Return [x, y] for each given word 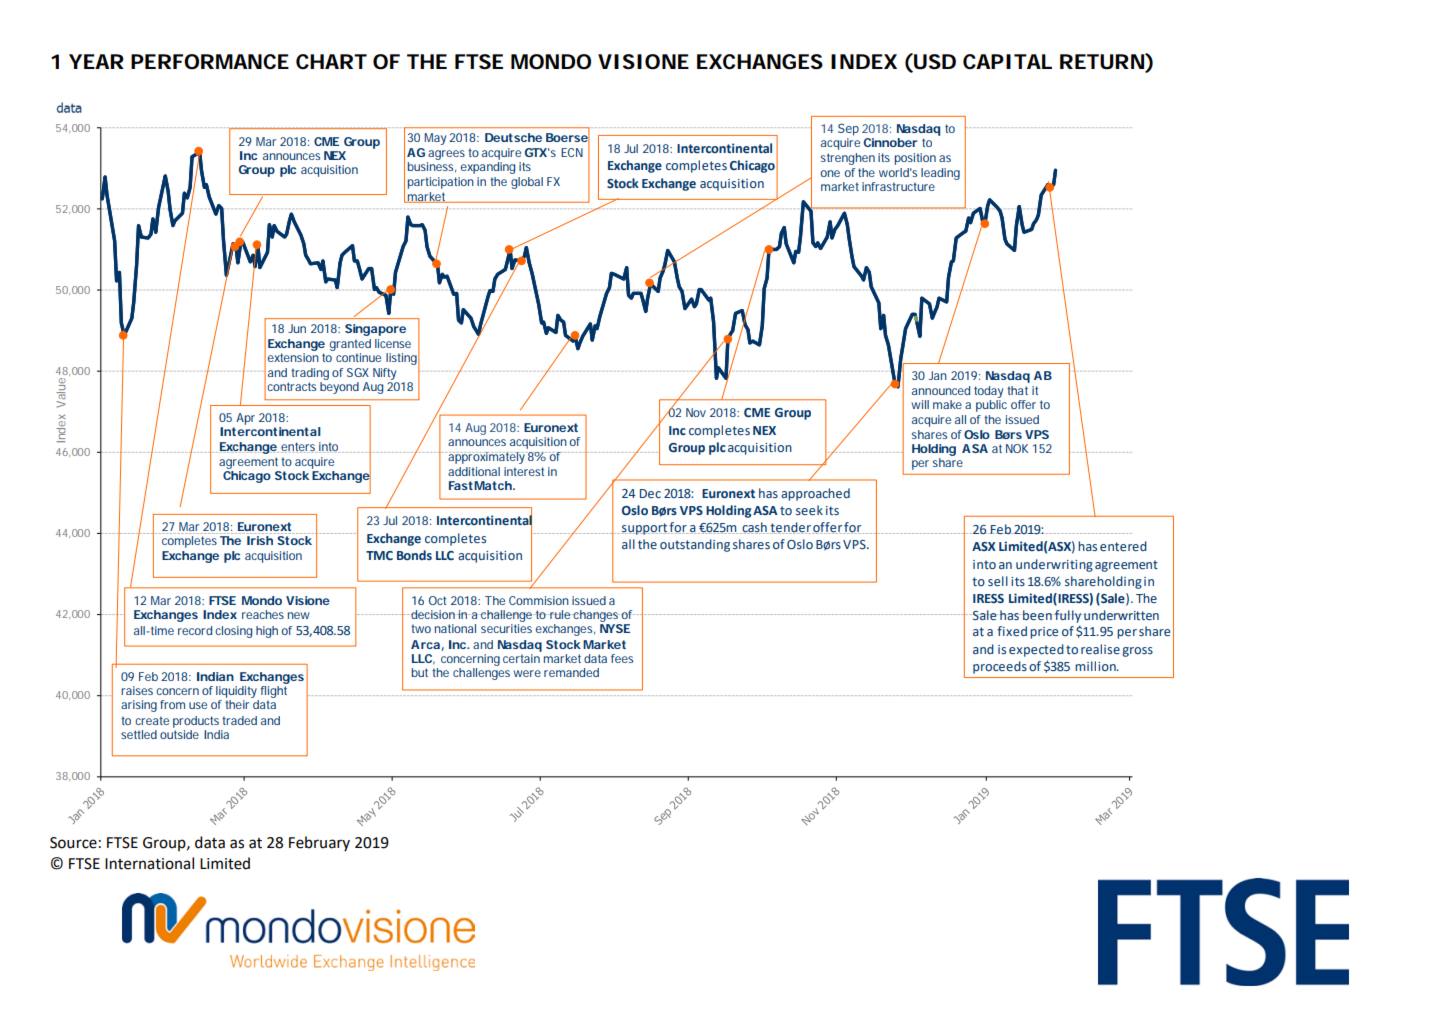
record [195, 630]
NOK [1017, 448]
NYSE [615, 628]
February [319, 843]
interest [524, 471]
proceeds [1000, 667]
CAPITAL [1007, 61]
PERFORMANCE [210, 62]
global [527, 183]
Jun [297, 328]
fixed [1012, 631]
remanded [571, 672]
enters [299, 447]
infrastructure [898, 186]
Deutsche [513, 137]
